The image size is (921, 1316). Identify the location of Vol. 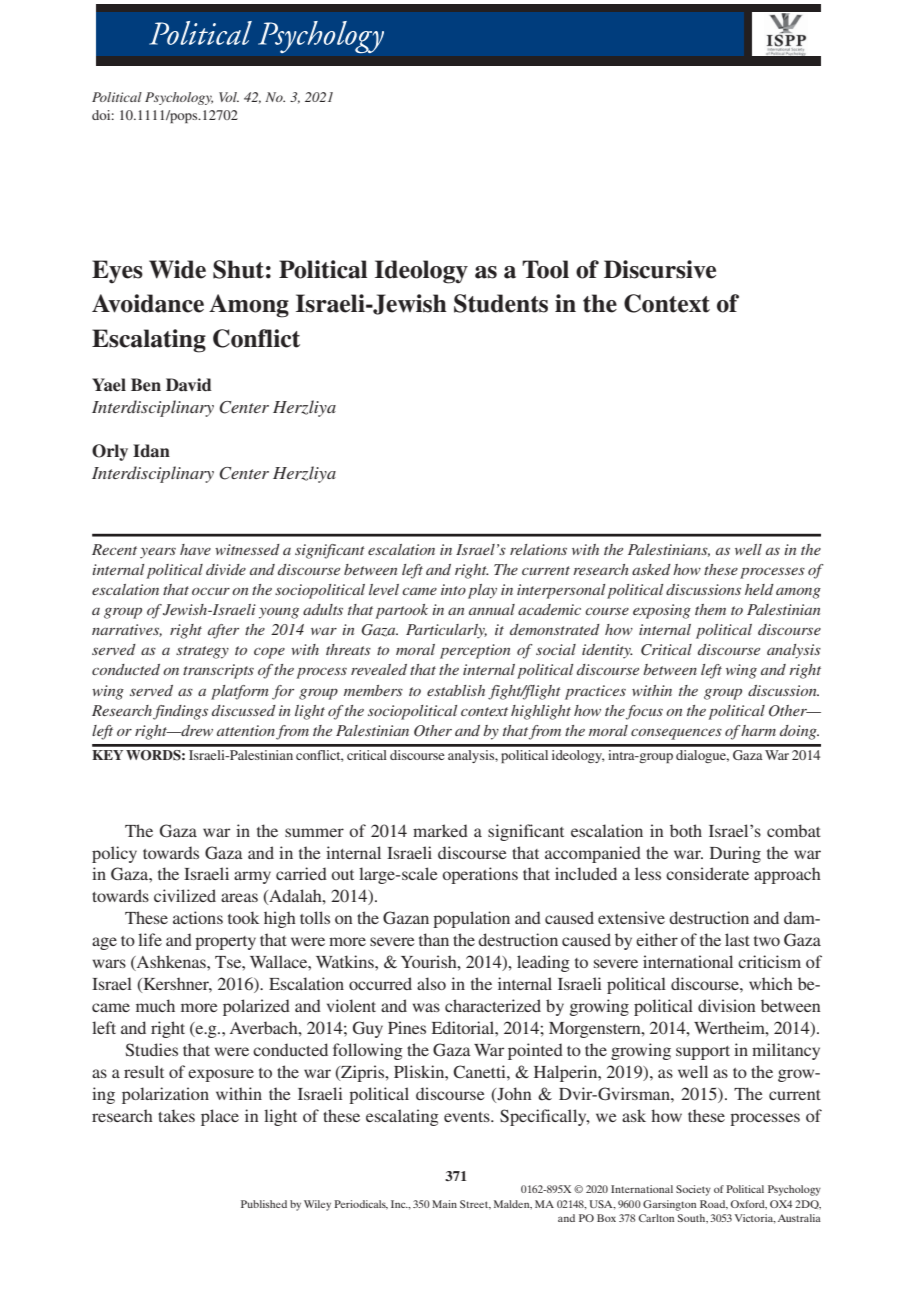
(229, 97).
